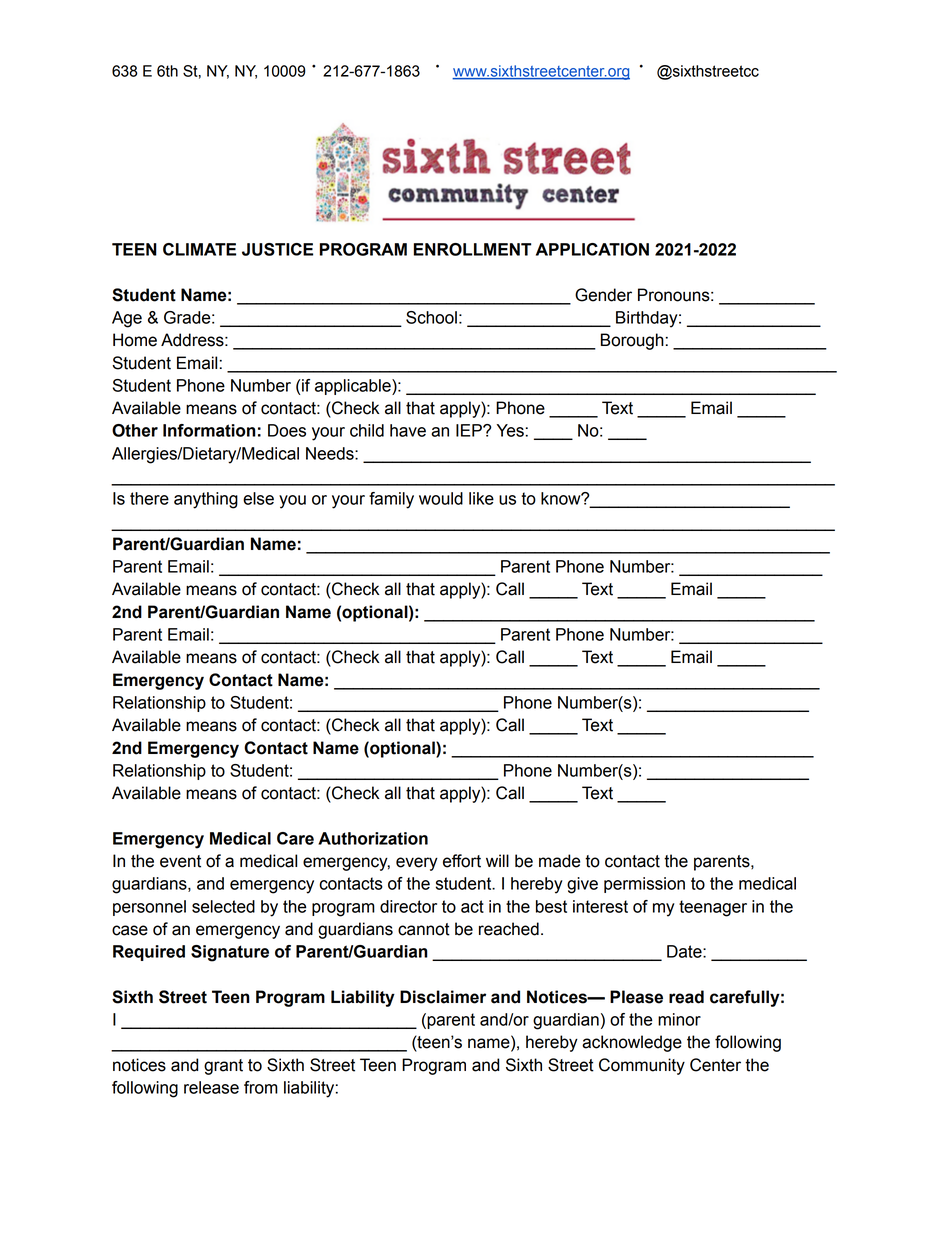 This screenshot has height=1233, width=952. What do you see at coordinates (431, 317) in the screenshot?
I see `School` at bounding box center [431, 317].
